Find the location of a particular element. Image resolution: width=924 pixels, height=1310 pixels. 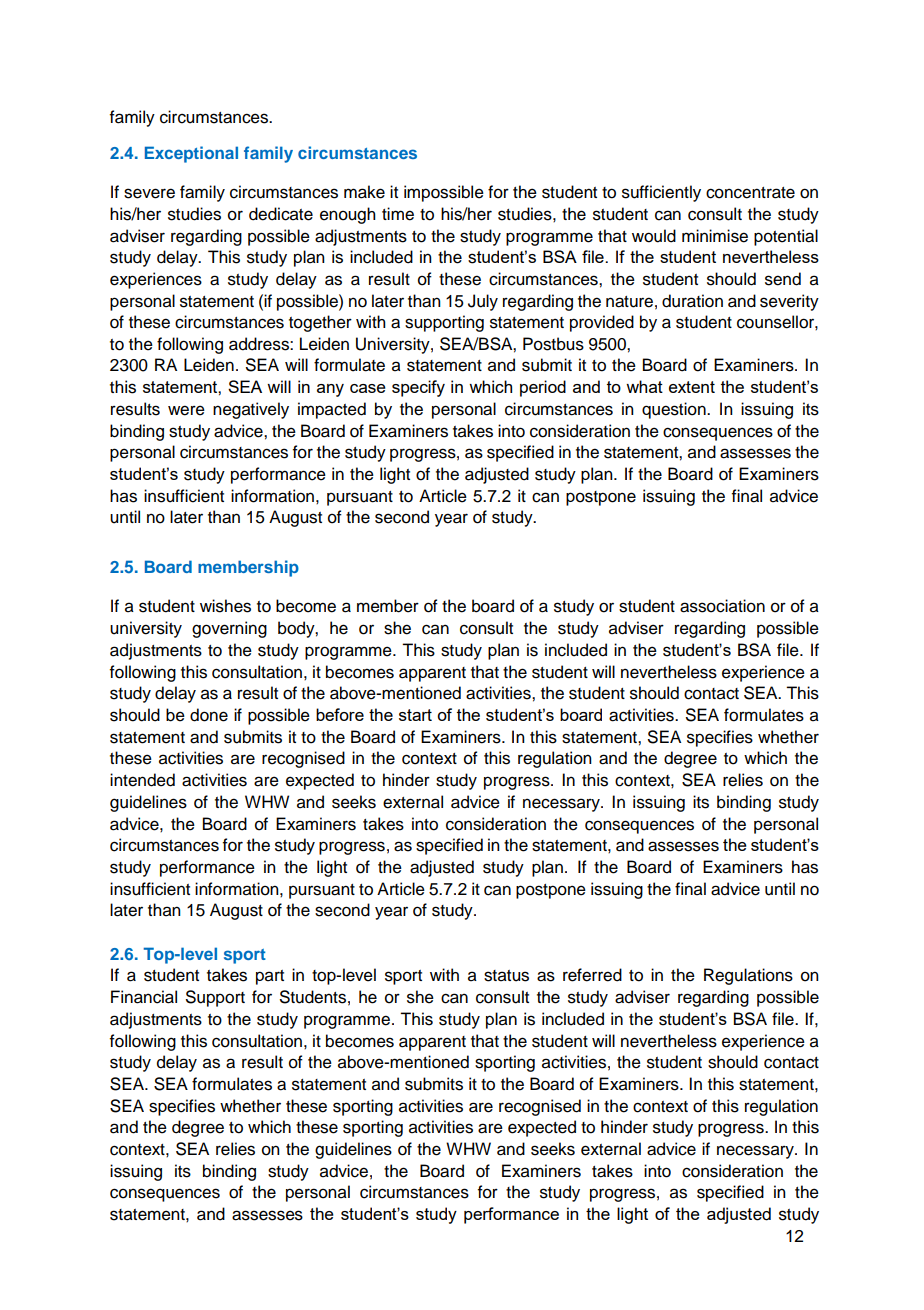

start is located at coordinates (415, 715).
